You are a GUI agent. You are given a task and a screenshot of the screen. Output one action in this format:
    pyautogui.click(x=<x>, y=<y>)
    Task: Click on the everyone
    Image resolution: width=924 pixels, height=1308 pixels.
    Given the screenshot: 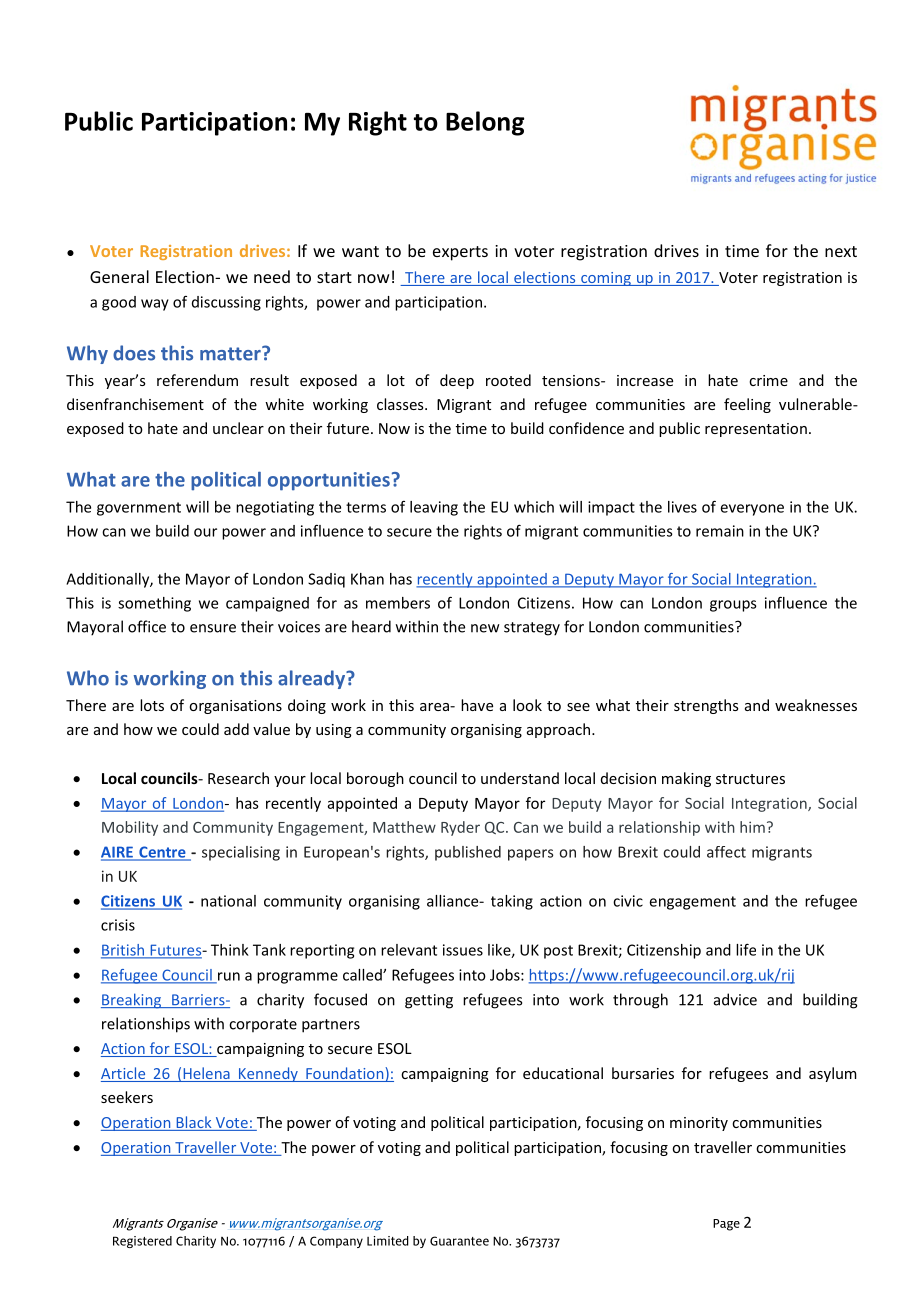 What is the action you would take?
    pyautogui.click(x=752, y=510)
